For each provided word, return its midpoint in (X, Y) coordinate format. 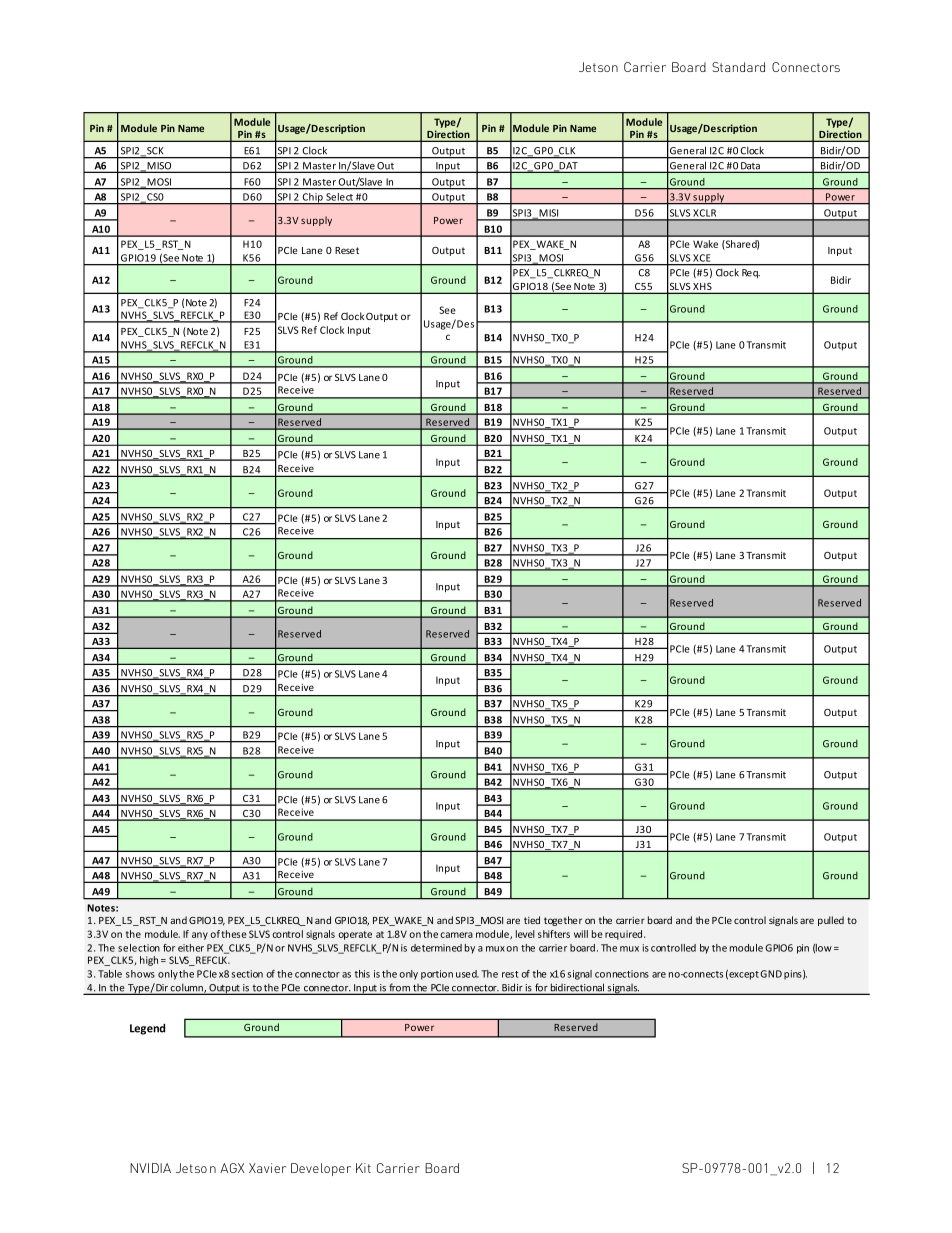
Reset (347, 250)
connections (622, 974)
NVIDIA (150, 1168)
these (234, 934)
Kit (363, 1168)
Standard (738, 67)
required (625, 935)
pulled (831, 921)
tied (532, 920)
